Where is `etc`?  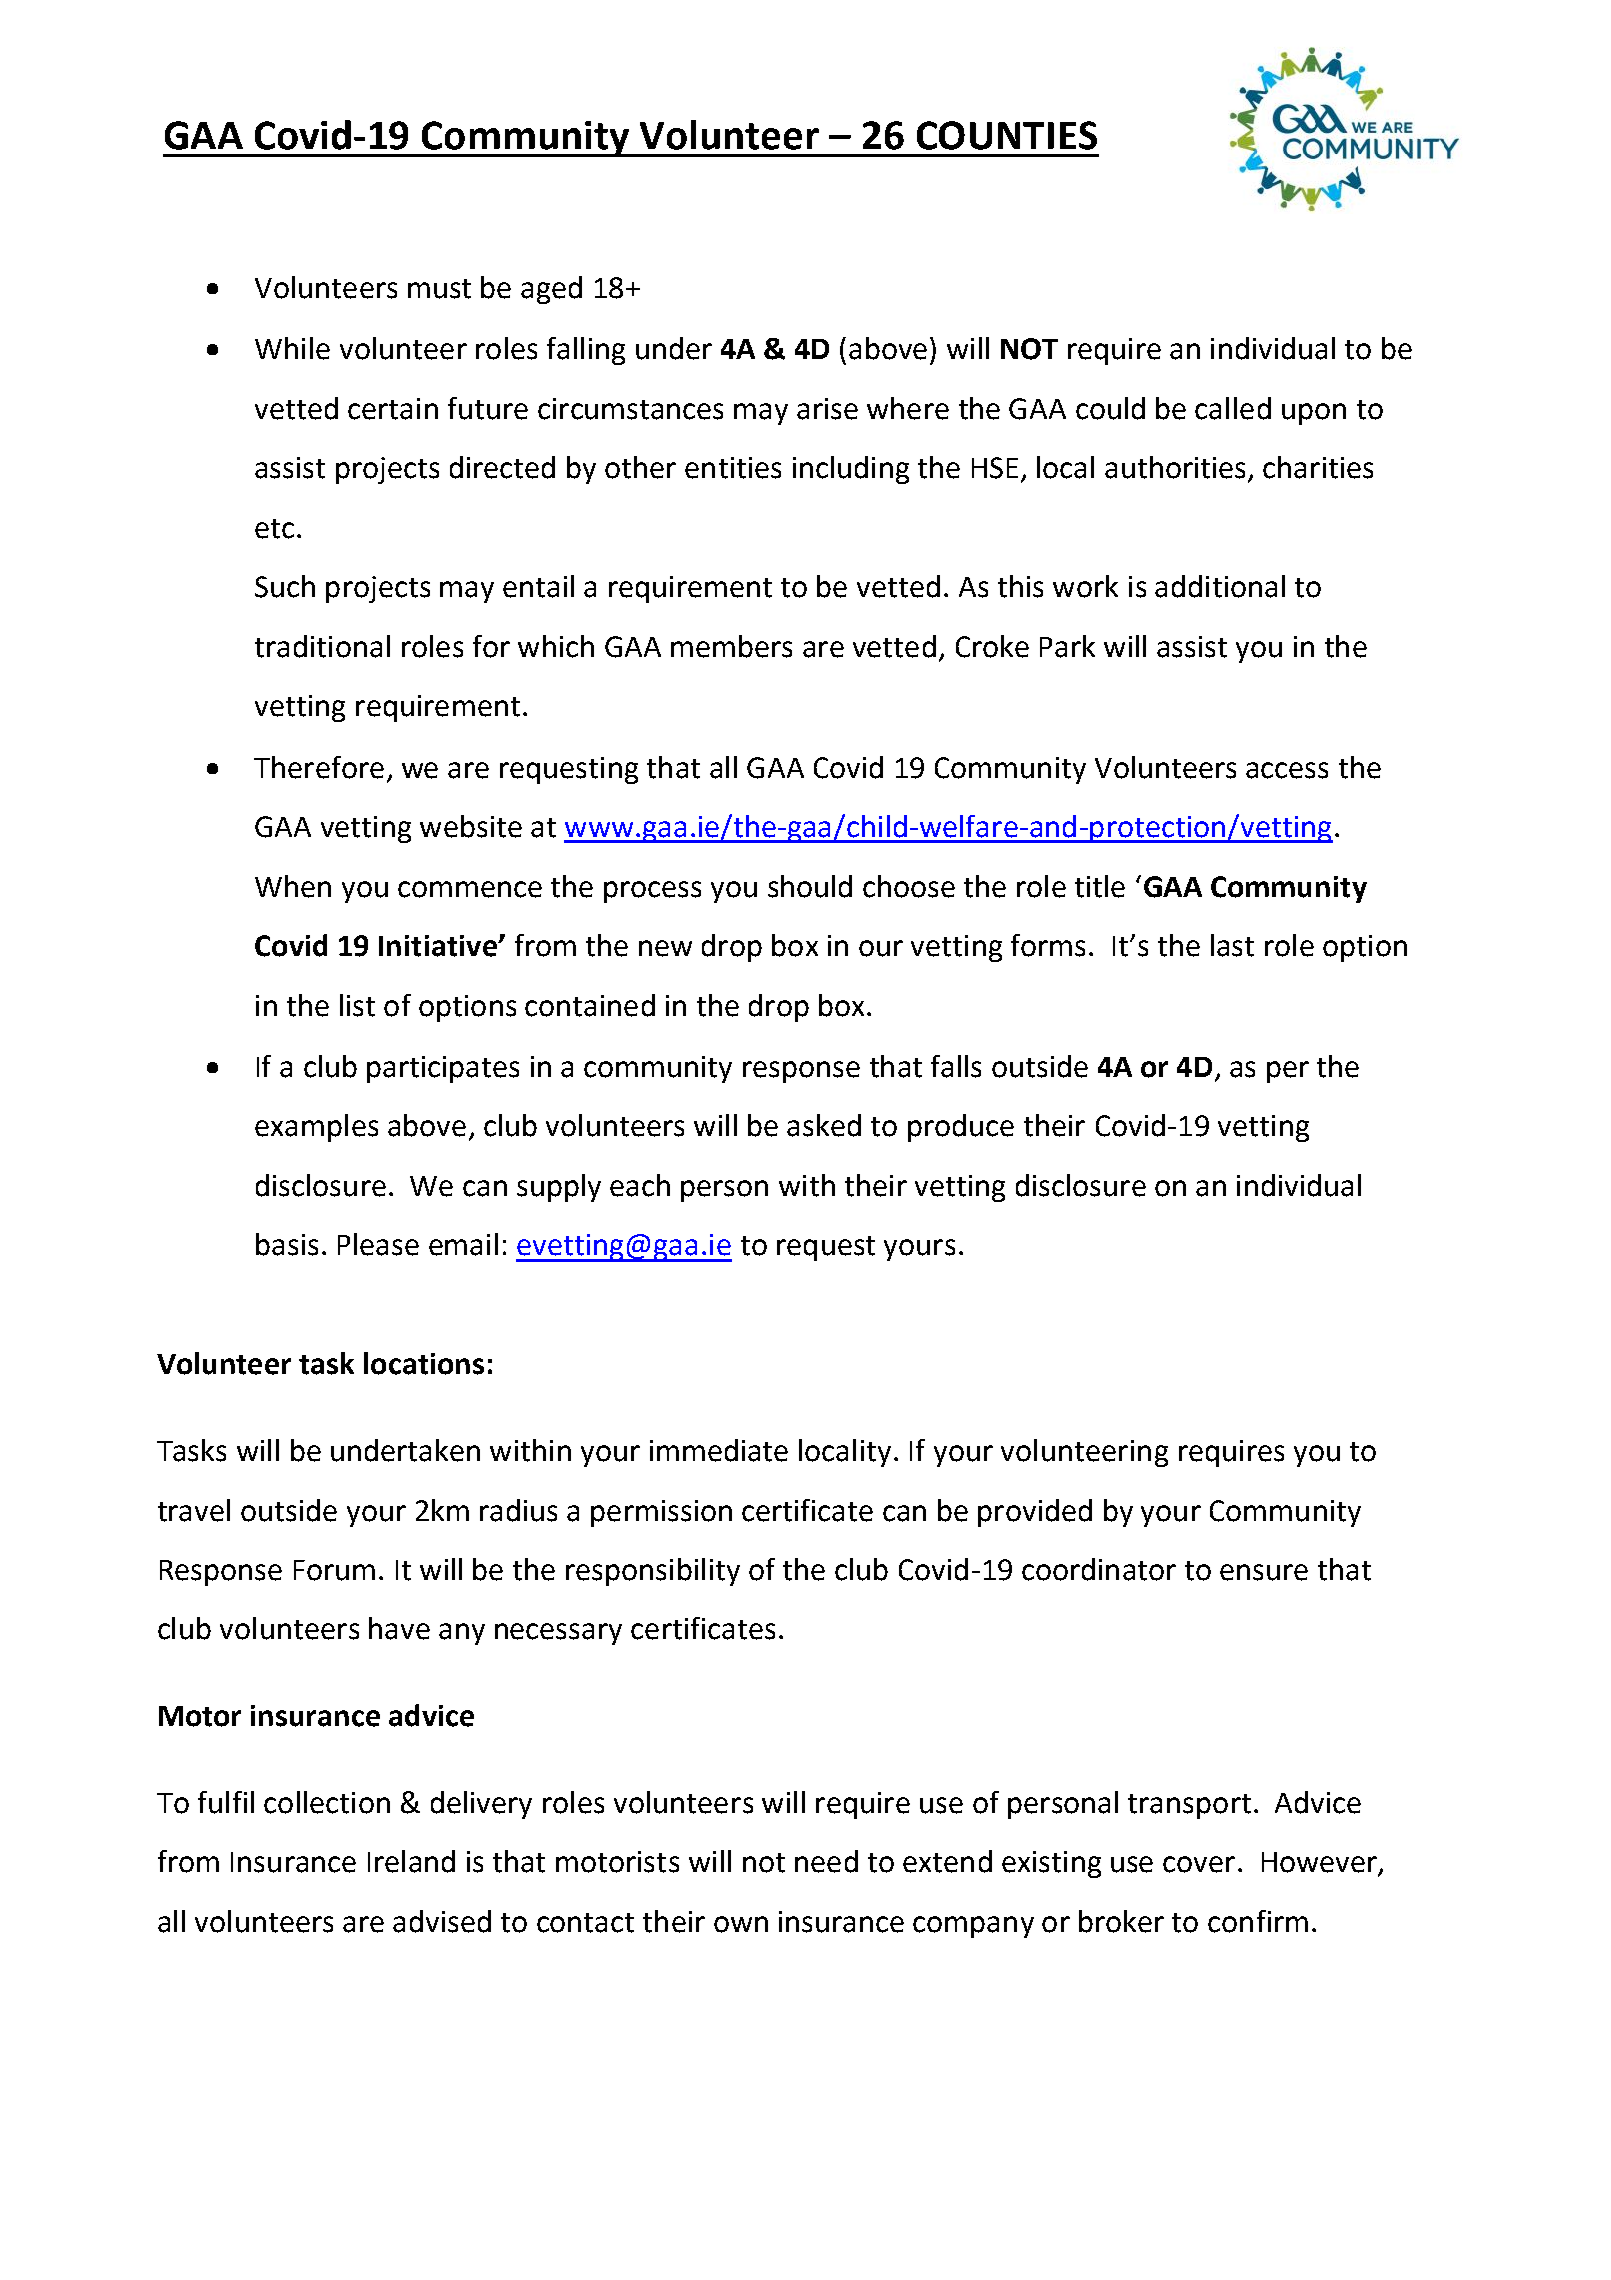 etc is located at coordinates (274, 529).
